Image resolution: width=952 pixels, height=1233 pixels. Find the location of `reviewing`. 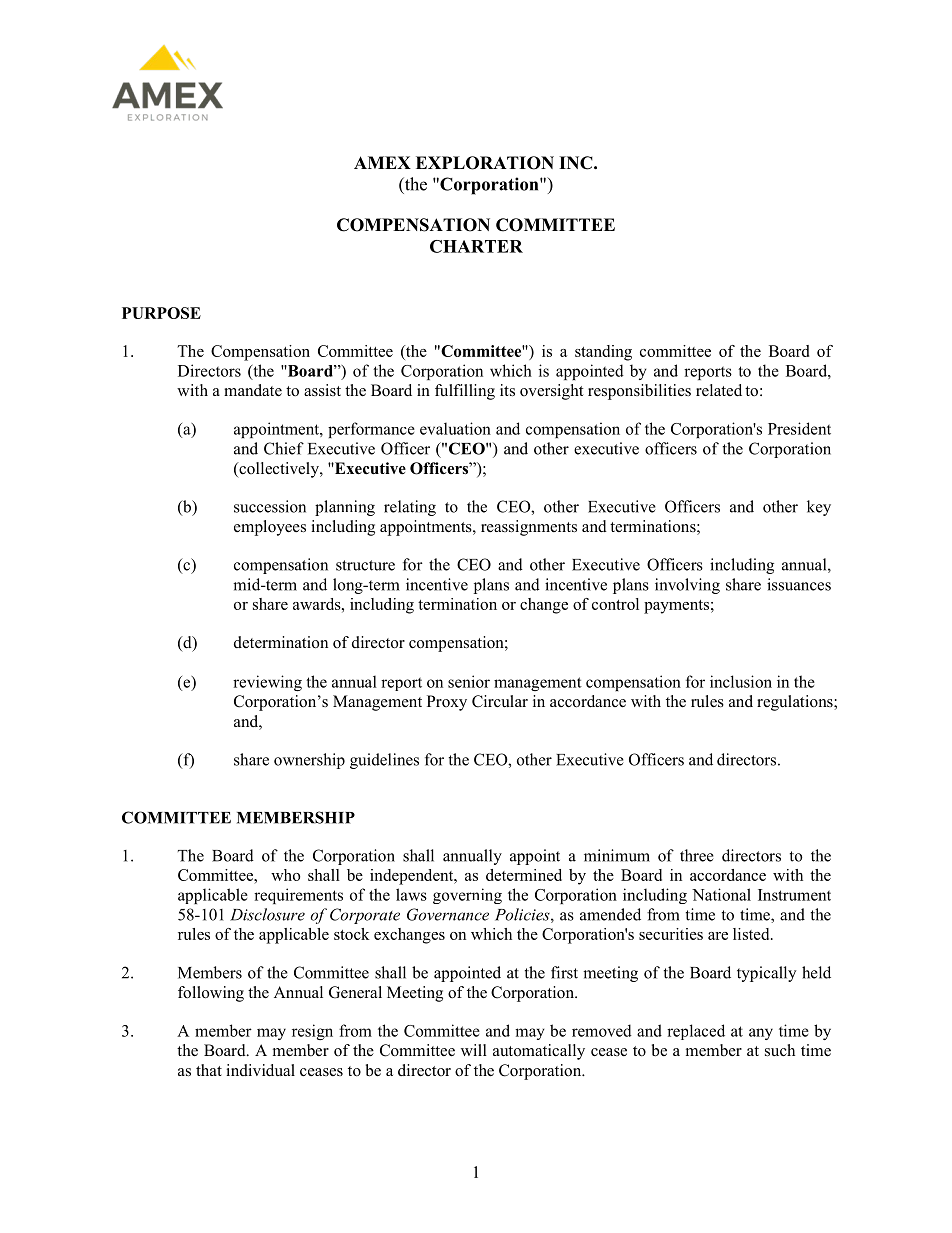

reviewing is located at coordinates (267, 683).
